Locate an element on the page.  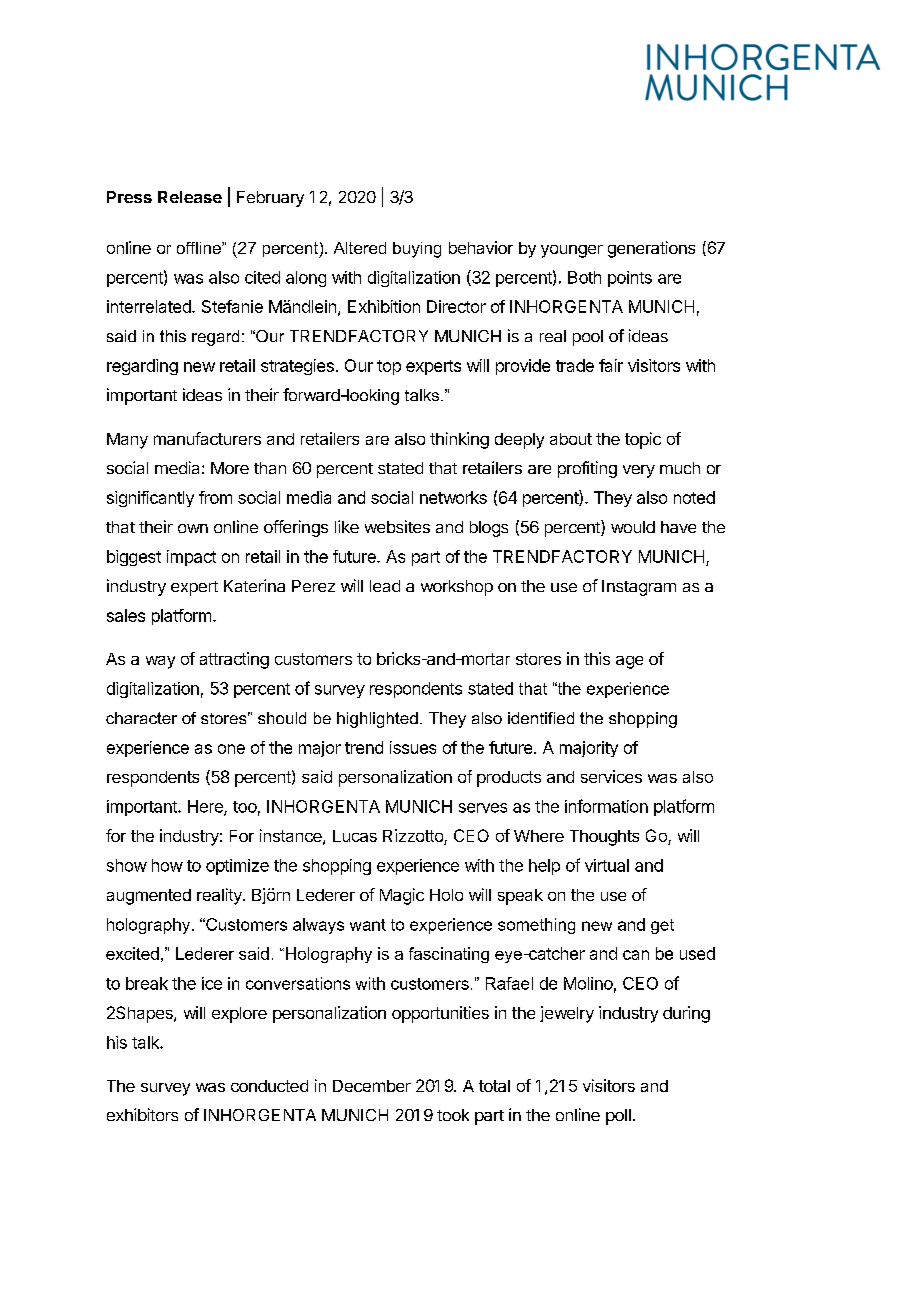
December is located at coordinates (372, 1086).
